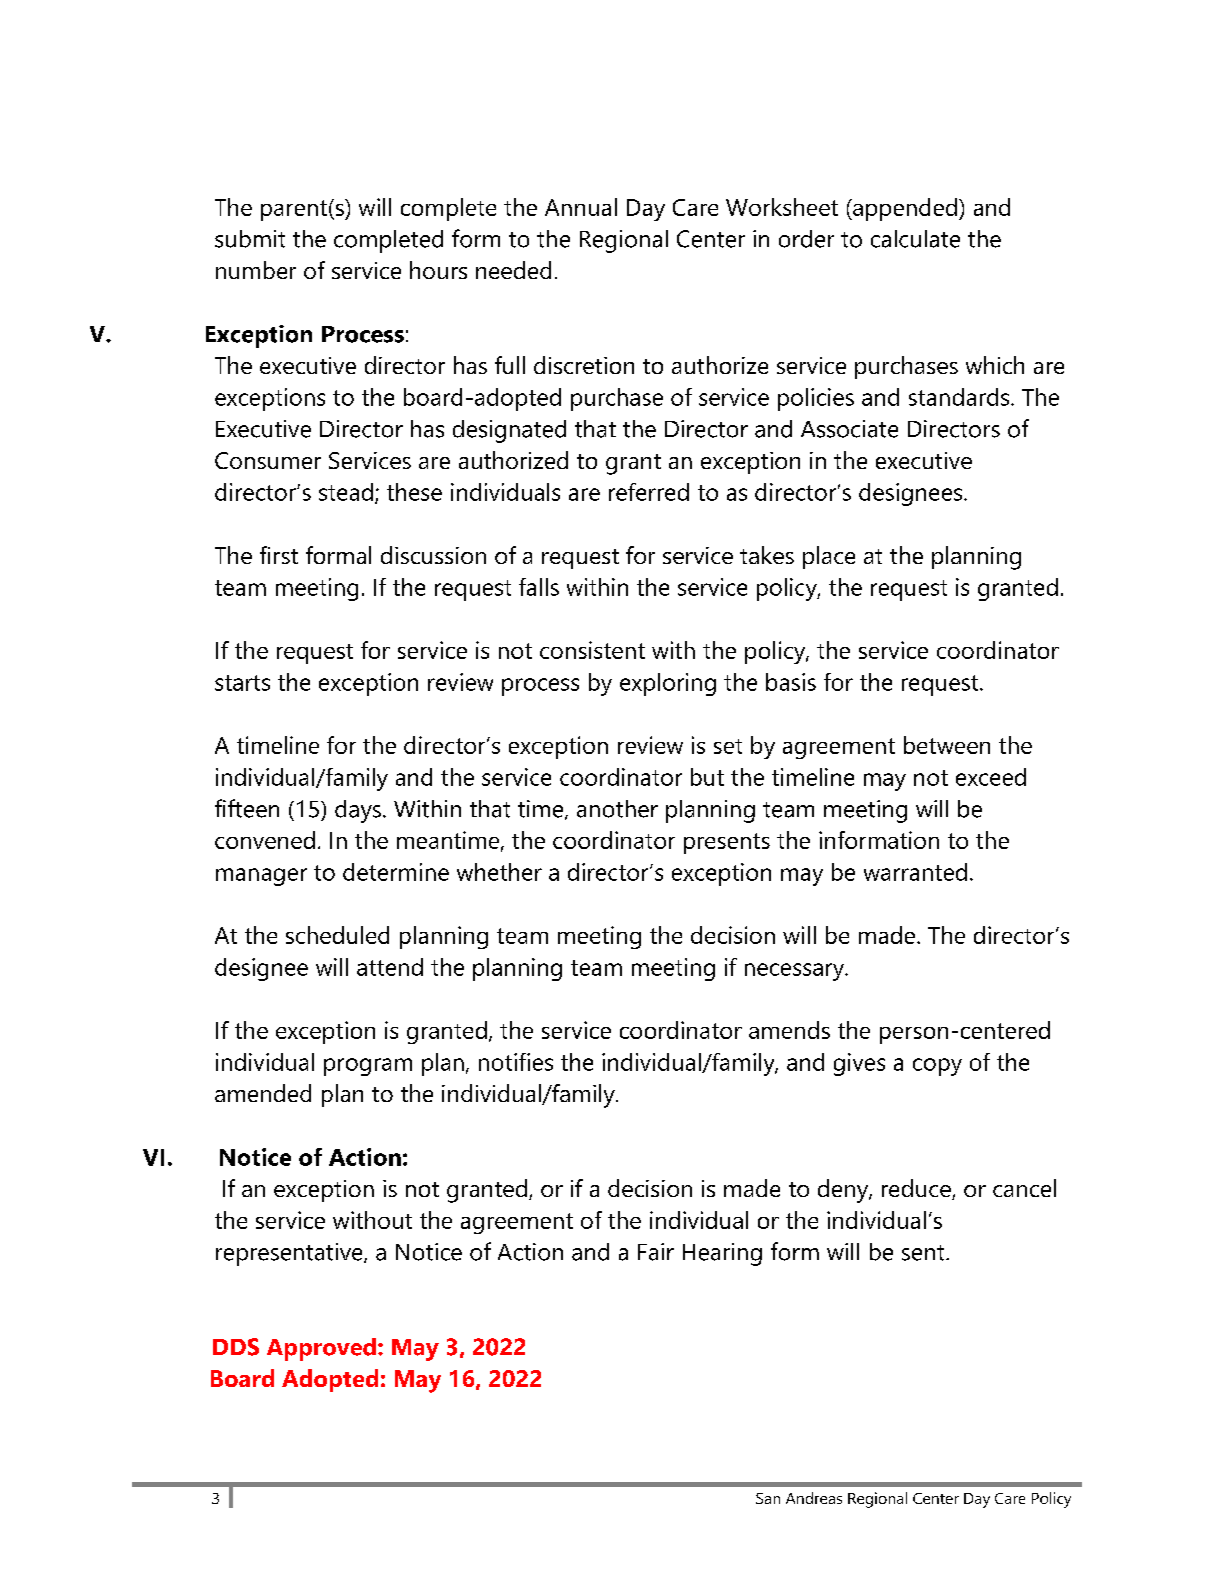  I want to click on another, so click(617, 809).
